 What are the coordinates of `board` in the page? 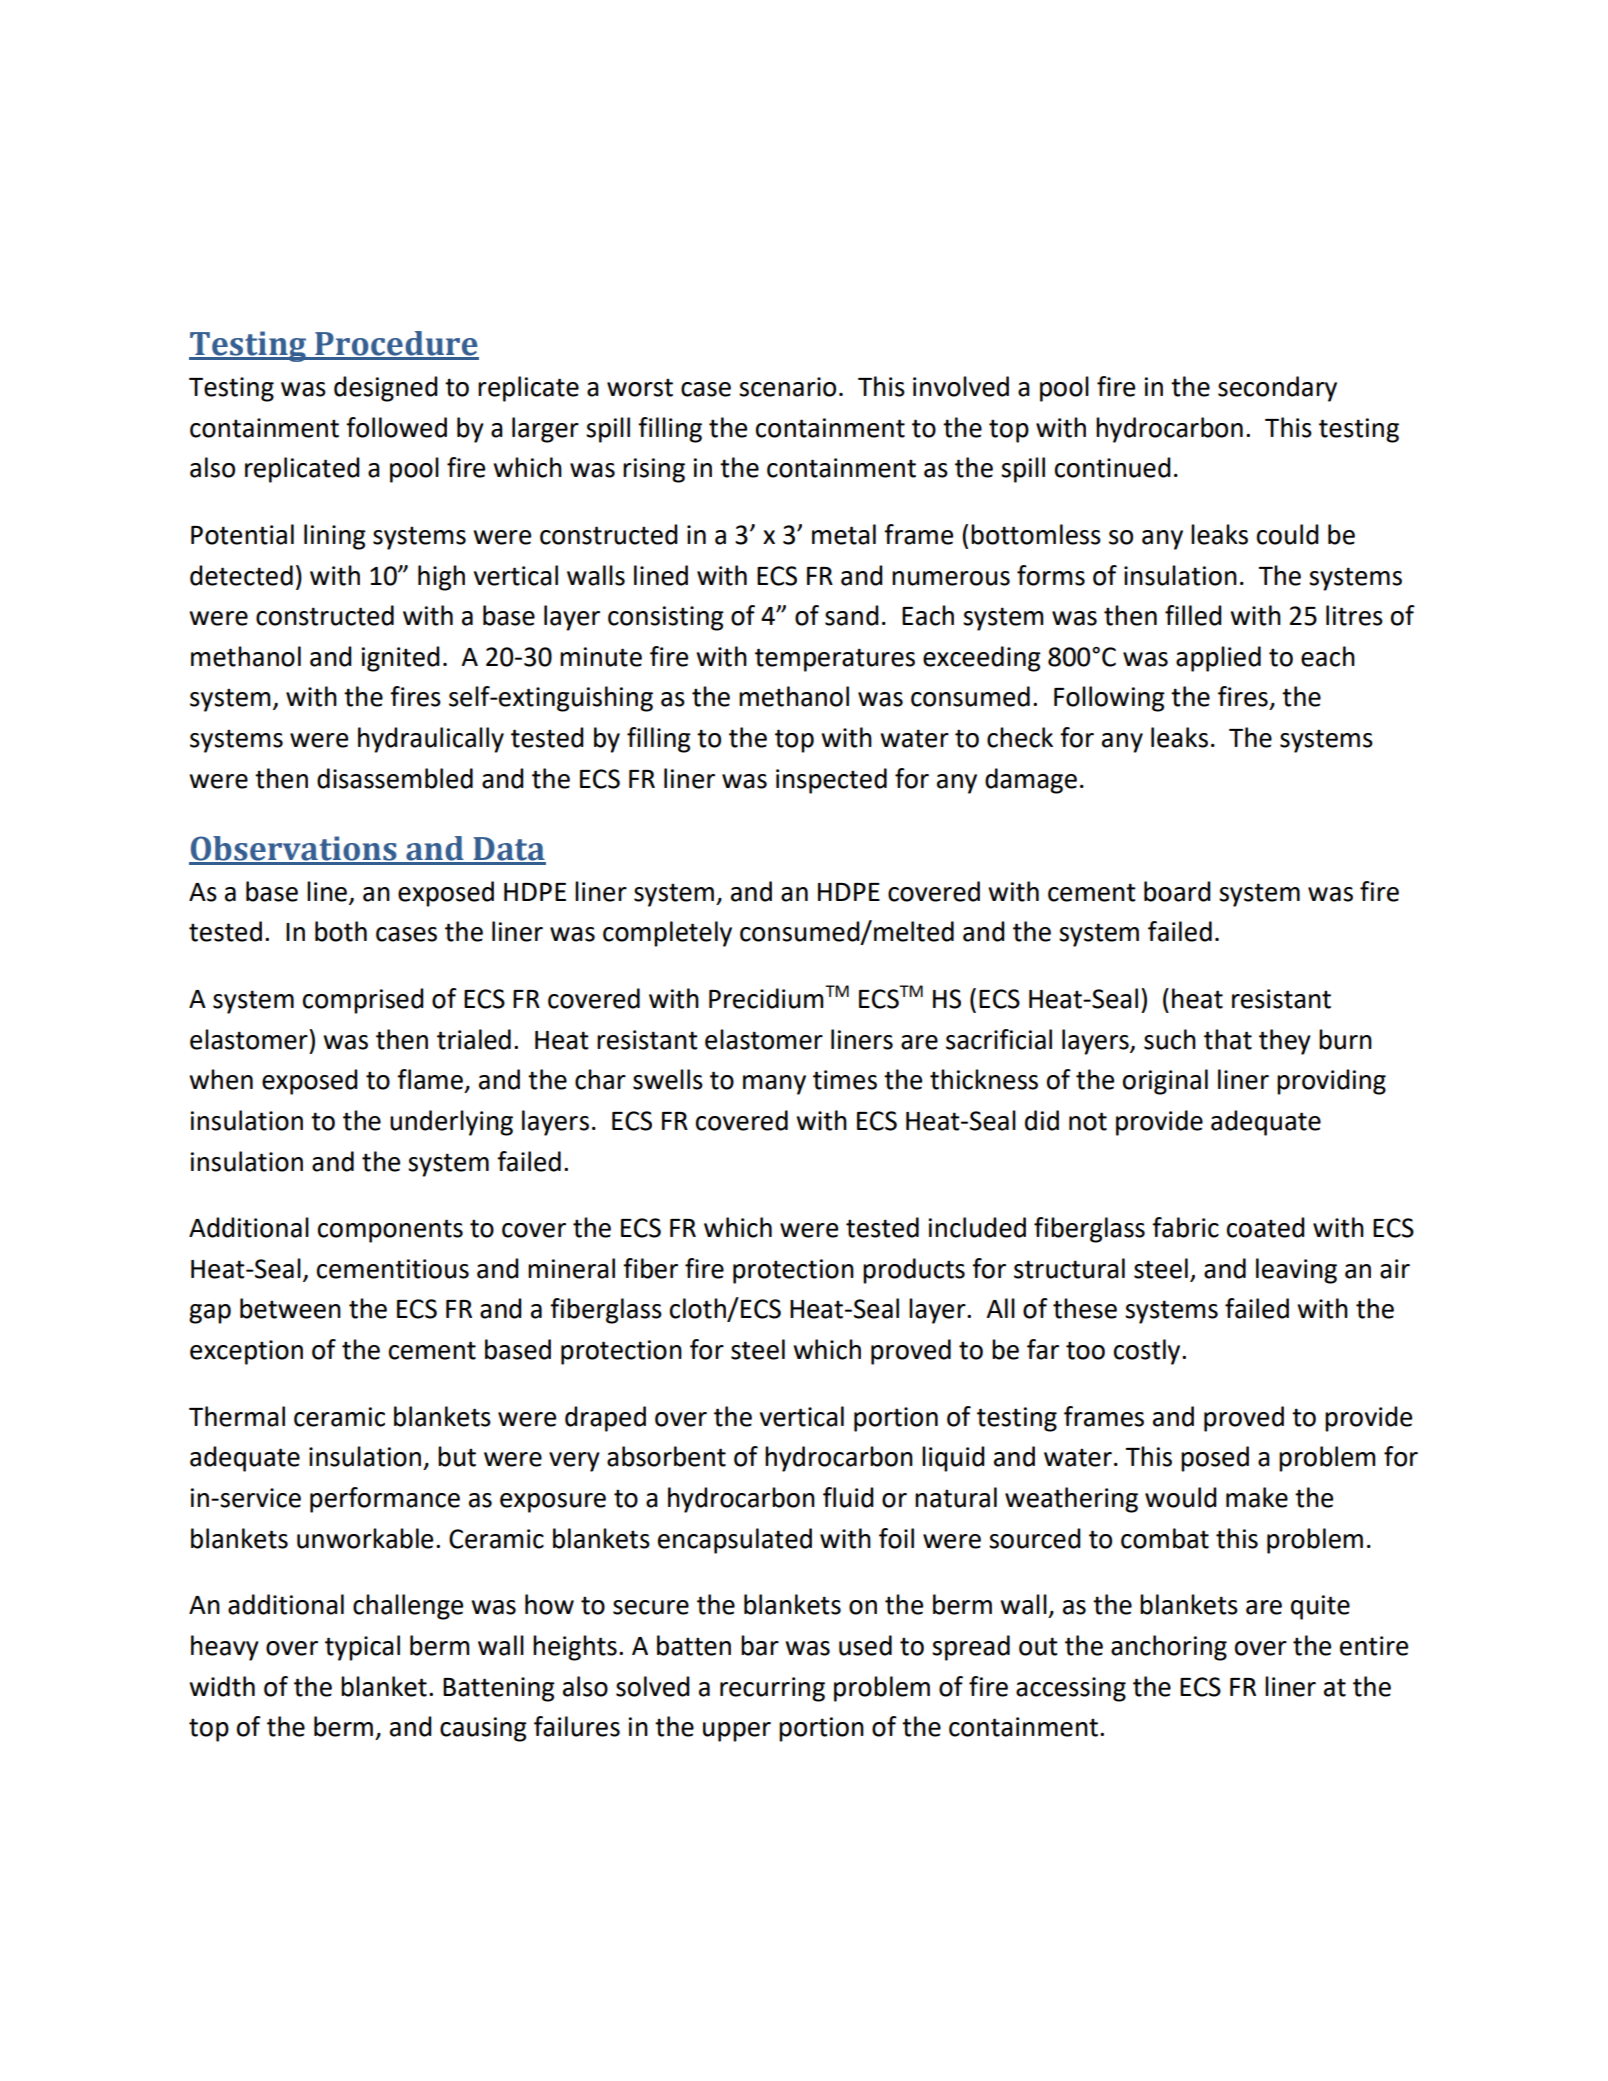 It's located at (1177, 891).
